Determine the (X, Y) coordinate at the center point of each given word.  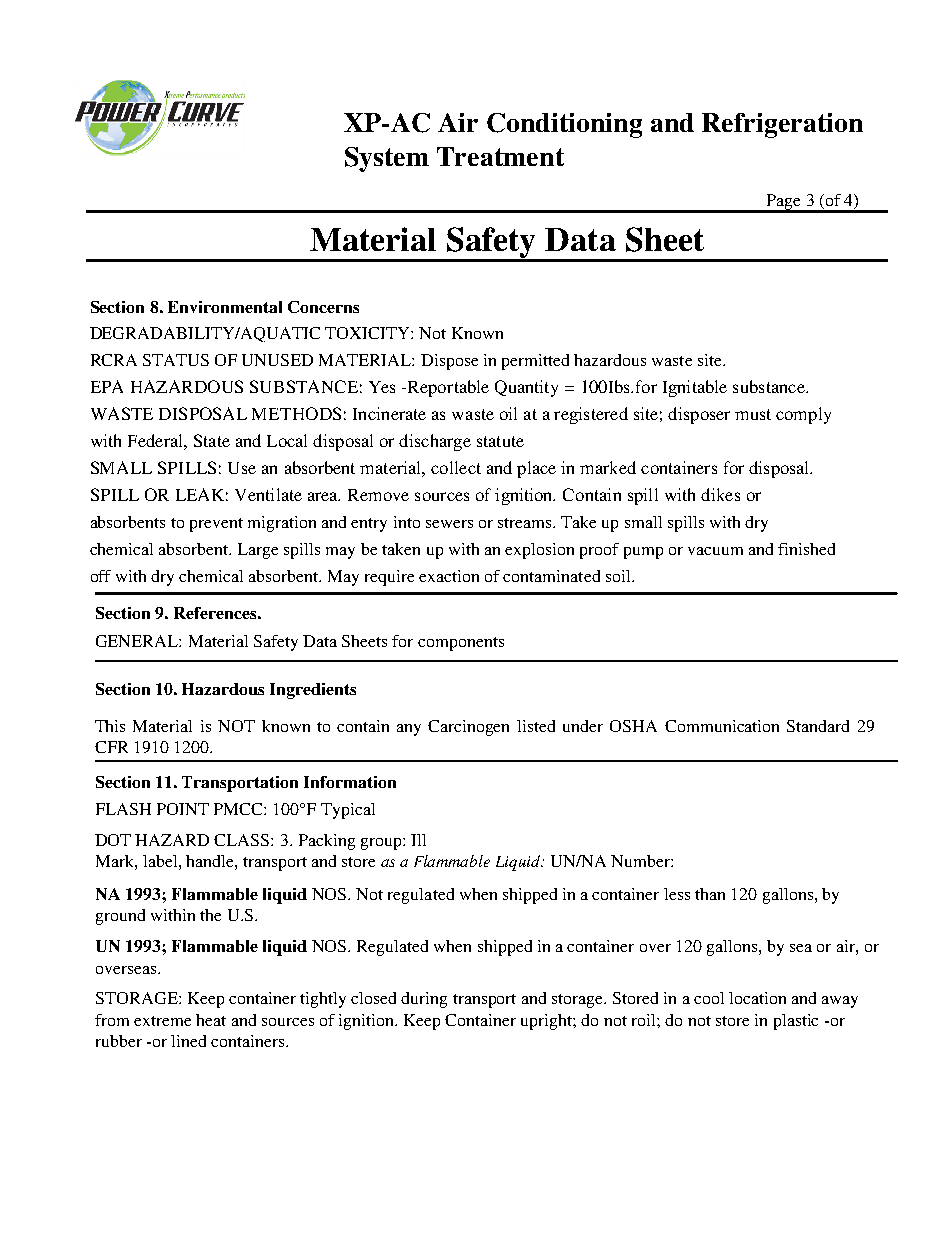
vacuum (715, 551)
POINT (183, 809)
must (753, 414)
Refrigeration (782, 125)
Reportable (448, 388)
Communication (722, 726)
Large (258, 551)
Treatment (500, 156)
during (424, 1000)
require (389, 578)
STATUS (176, 360)
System (387, 159)
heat (211, 1020)
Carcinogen (468, 728)
